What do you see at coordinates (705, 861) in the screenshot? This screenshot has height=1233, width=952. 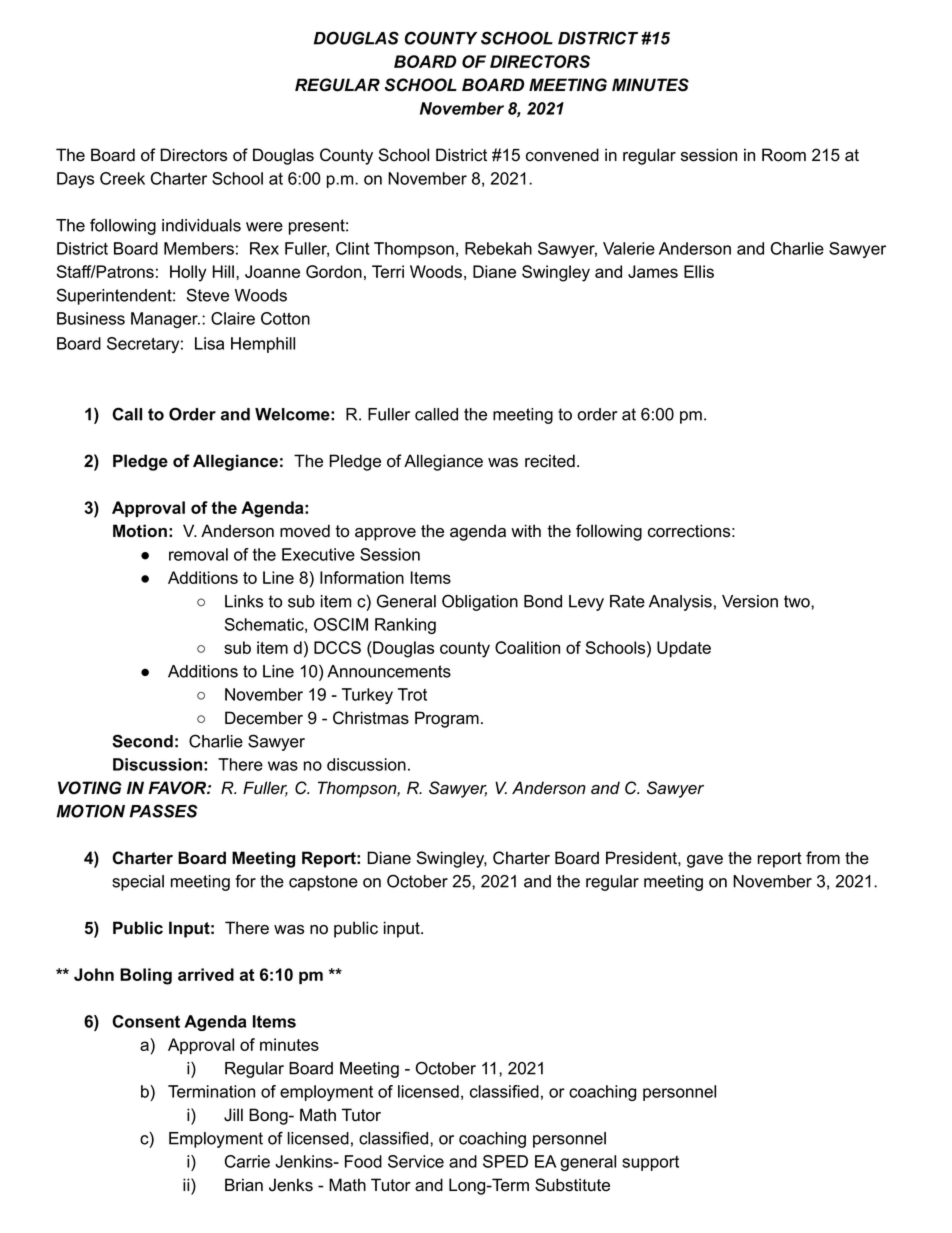 I see `gave` at bounding box center [705, 861].
